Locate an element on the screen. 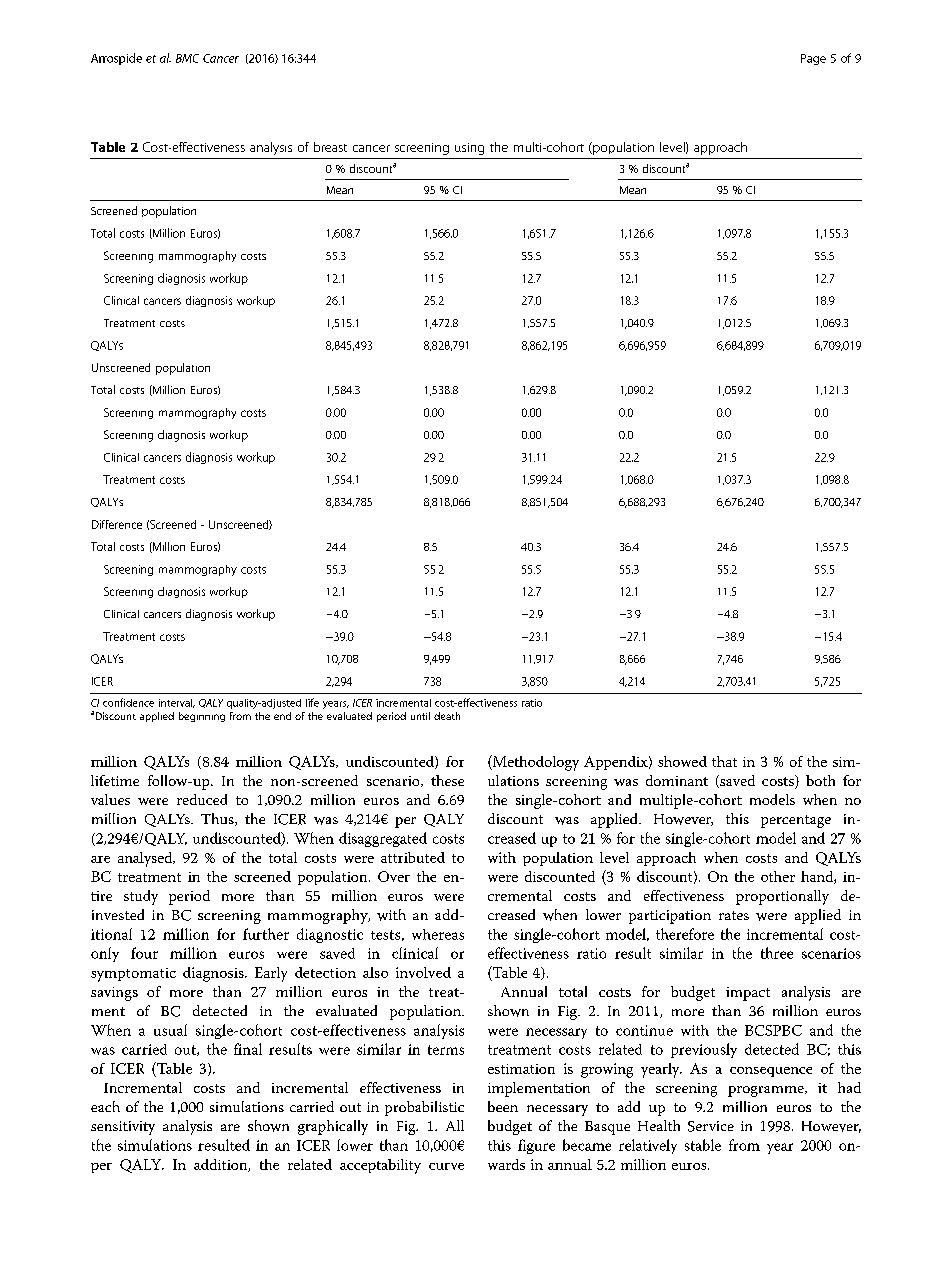 The height and width of the screenshot is (1265, 952). analysed is located at coordinates (146, 859).
